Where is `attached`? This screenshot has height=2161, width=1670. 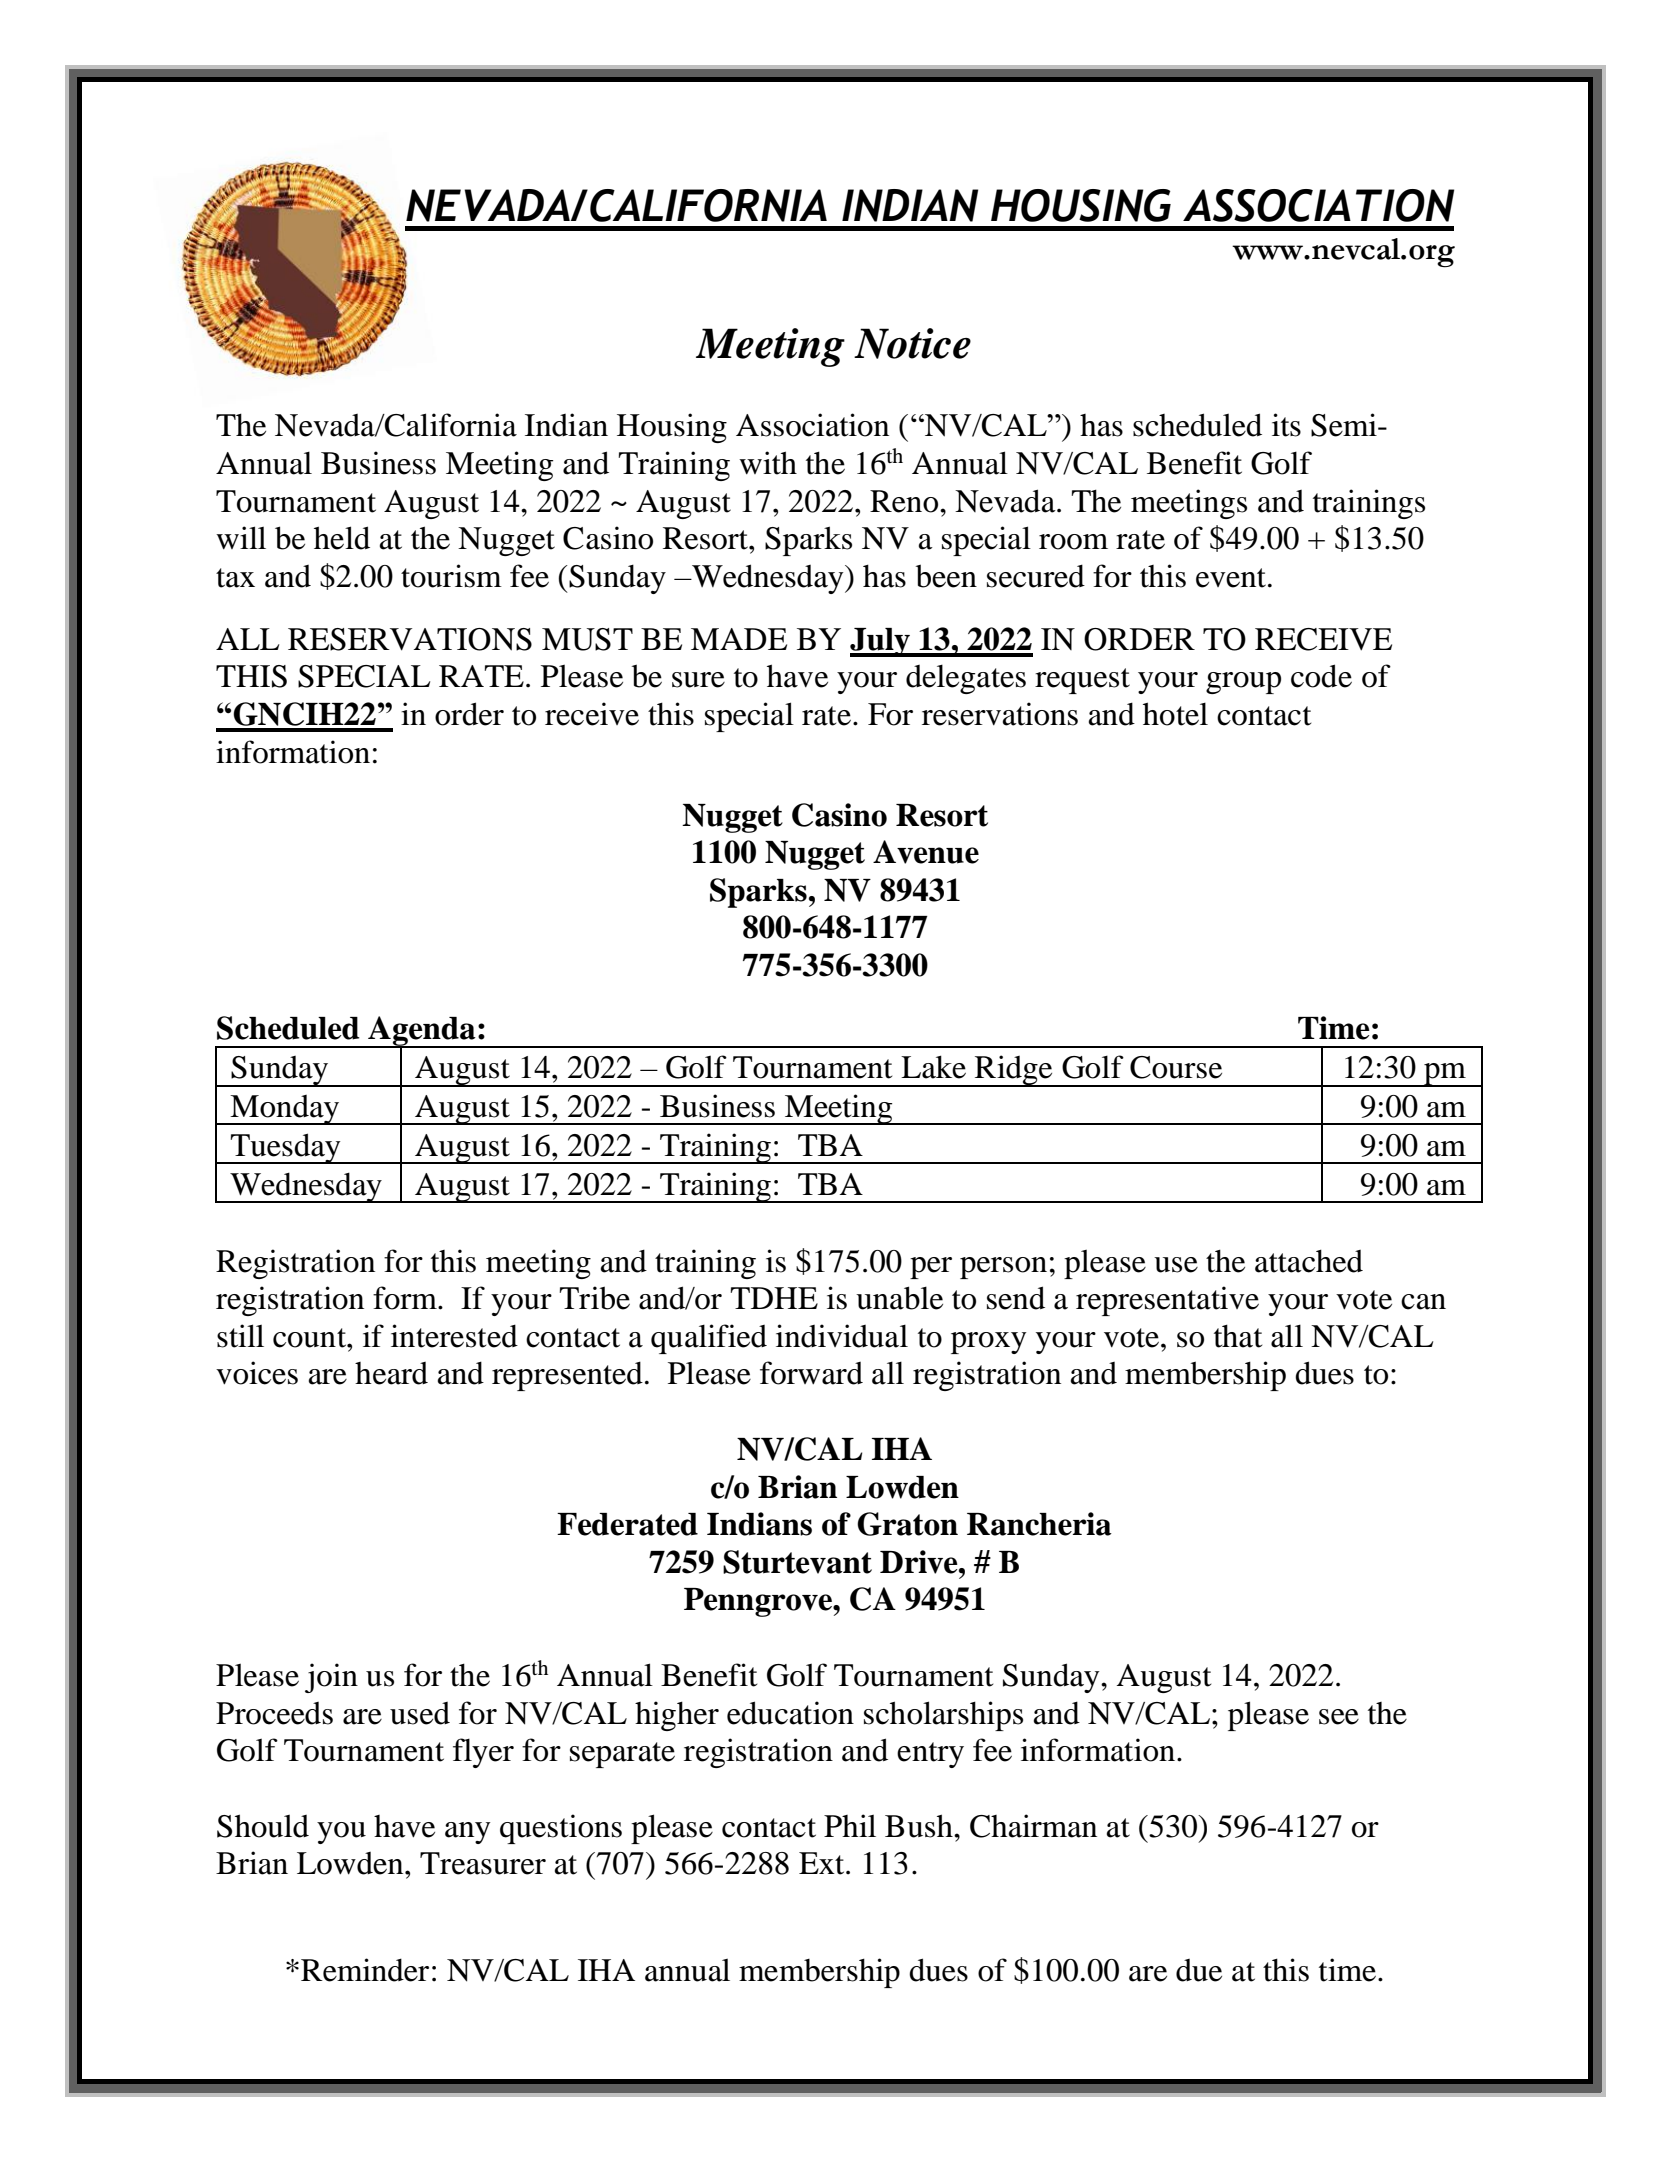
attached is located at coordinates (1309, 1261).
